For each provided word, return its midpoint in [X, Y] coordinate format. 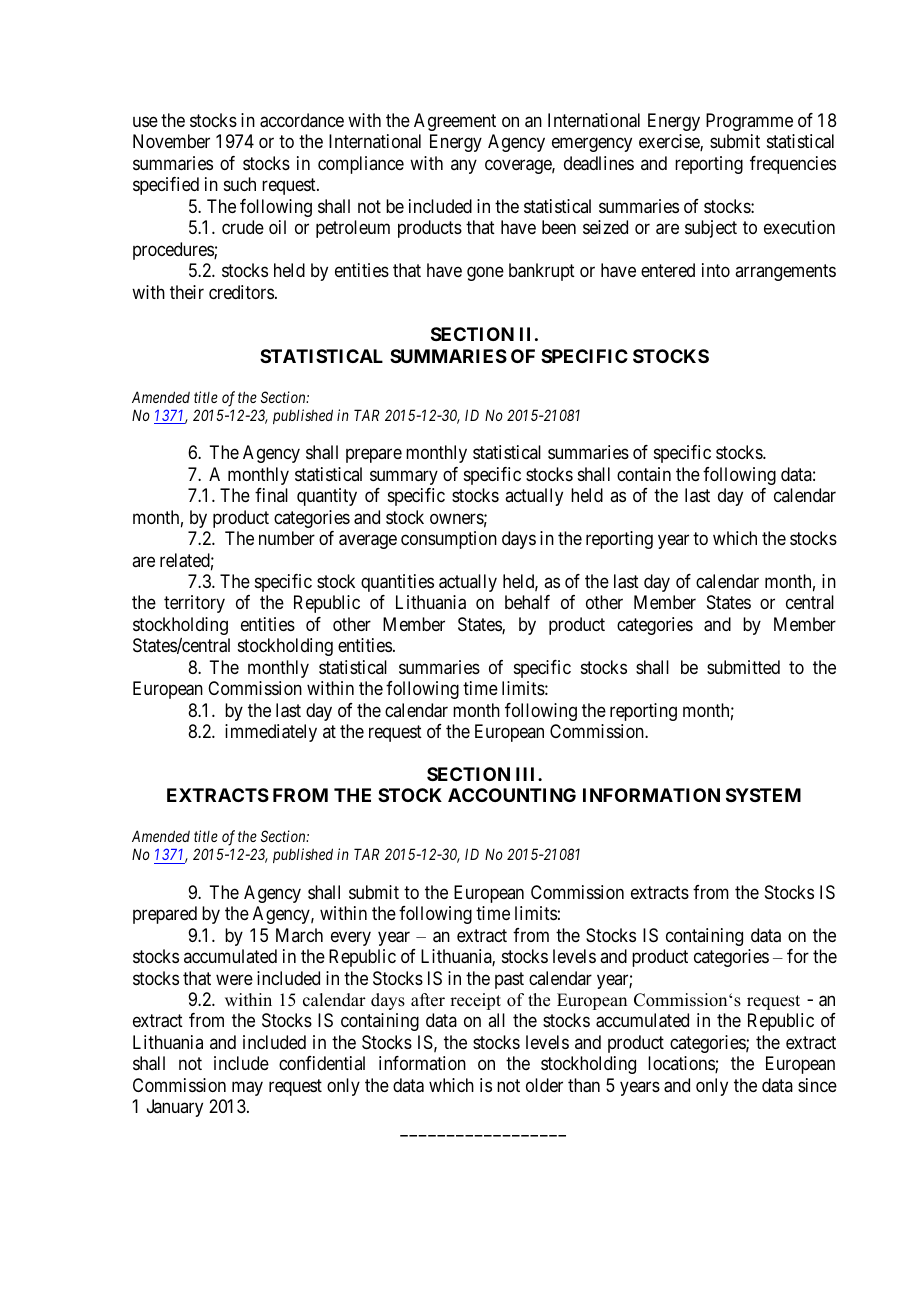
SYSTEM [763, 795]
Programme [749, 122]
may [247, 1088]
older [544, 1085]
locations [682, 1064]
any [464, 166]
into [716, 270]
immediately [271, 733]
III [527, 774]
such [240, 184]
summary [404, 477]
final [271, 495]
